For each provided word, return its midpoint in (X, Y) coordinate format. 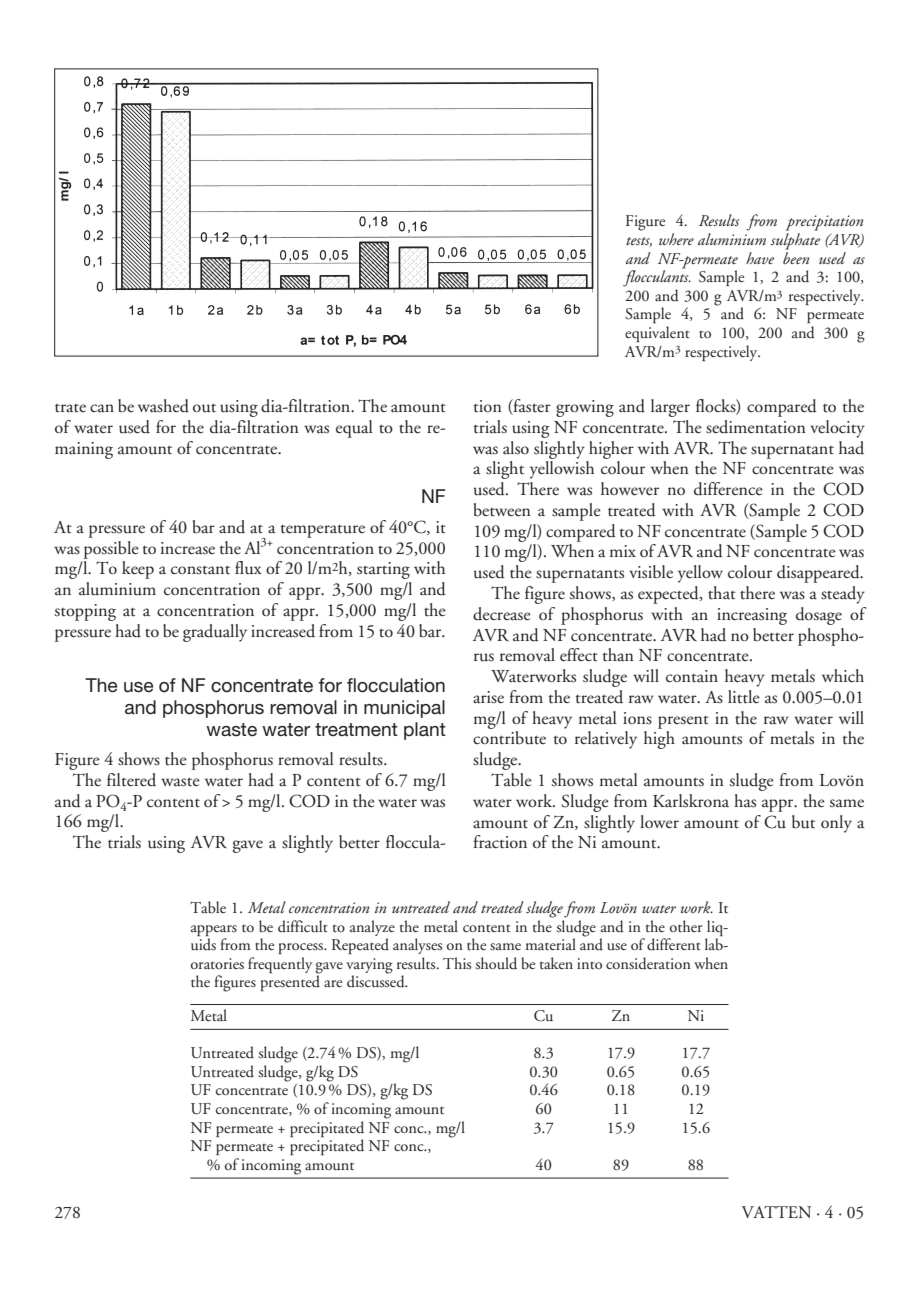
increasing (752, 616)
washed (163, 406)
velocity (837, 429)
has (745, 801)
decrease (502, 614)
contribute (509, 738)
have (760, 258)
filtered (131, 780)
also (516, 448)
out (204, 408)
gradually (215, 633)
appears (214, 930)
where (676, 239)
